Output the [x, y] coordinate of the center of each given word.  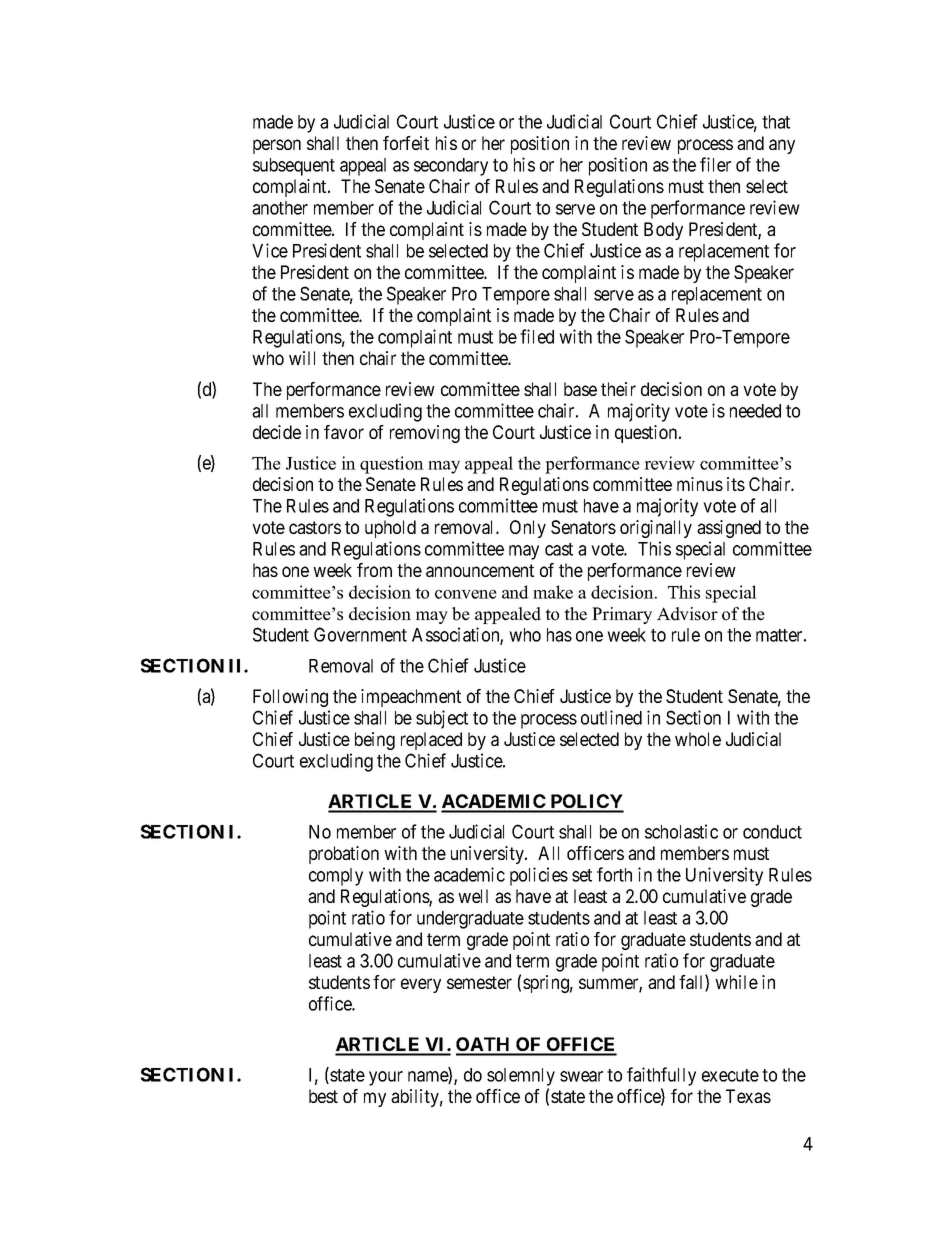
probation [344, 855]
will [302, 358]
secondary [451, 167]
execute [730, 1075]
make [553, 592]
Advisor [687, 614]
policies [539, 876]
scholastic [681, 831]
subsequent [294, 167]
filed [537, 336]
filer [715, 164]
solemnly [521, 1077]
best [323, 1096]
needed [755, 411]
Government [360, 634]
